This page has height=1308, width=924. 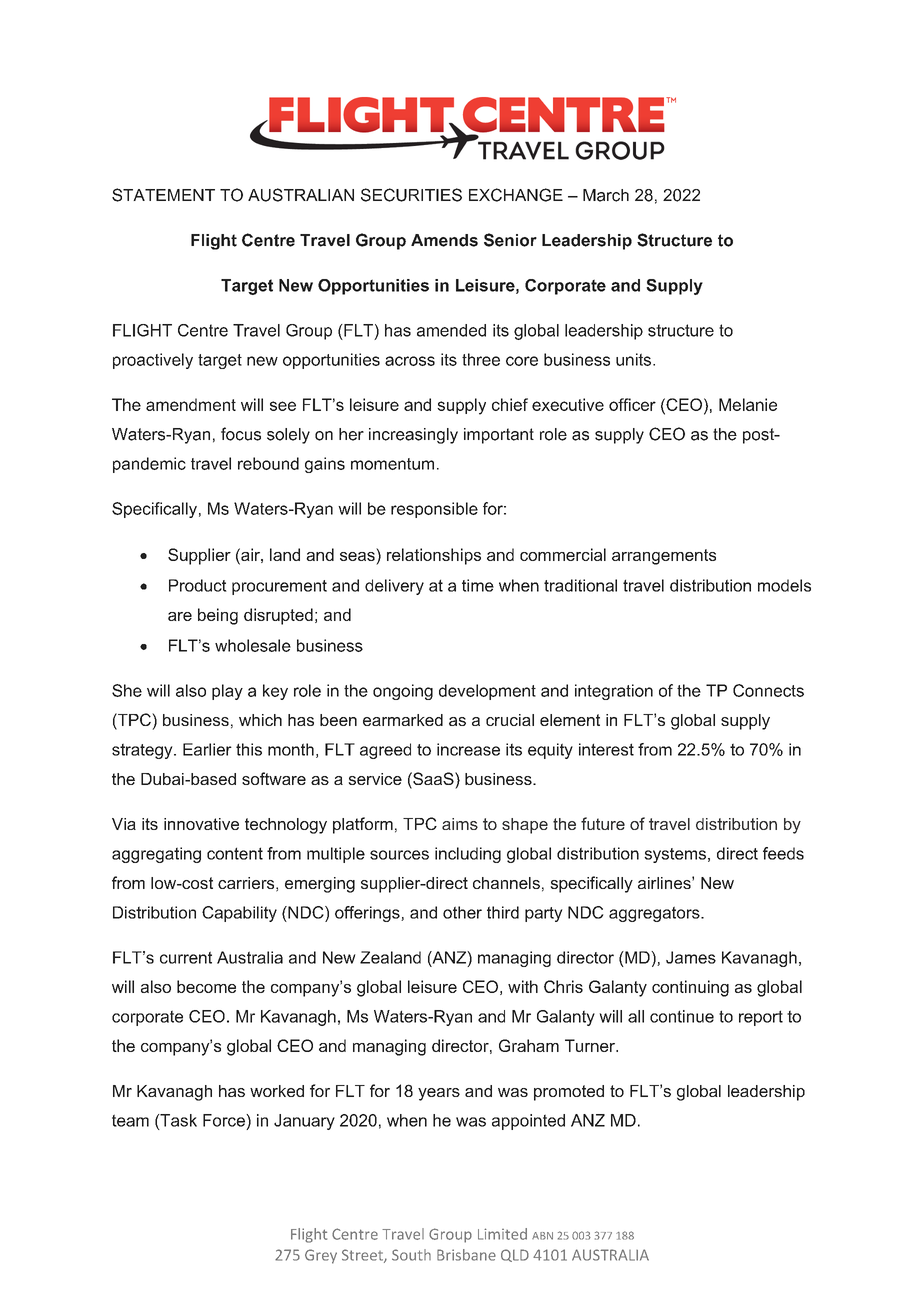 What do you see at coordinates (466, 1255) in the page?
I see `Brisbane` at bounding box center [466, 1255].
